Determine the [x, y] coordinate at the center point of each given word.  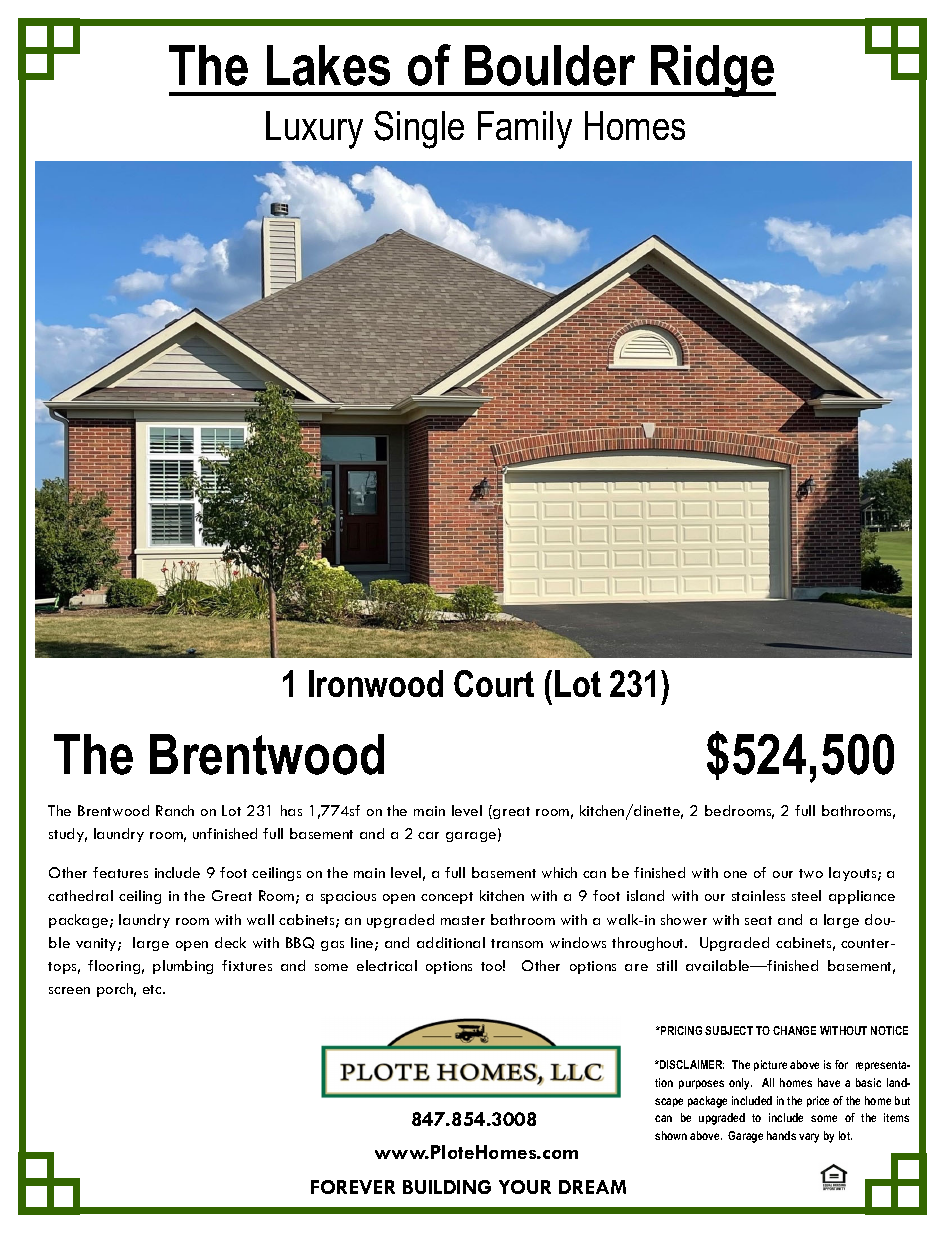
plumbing [183, 967]
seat [758, 920]
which [559, 872]
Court [494, 683]
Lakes [328, 65]
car [428, 835]
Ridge [712, 71]
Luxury [314, 130]
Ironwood [376, 683]
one [735, 874]
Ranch [175, 810]
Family [525, 130]
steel [806, 895]
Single [419, 130]
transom [517, 943]
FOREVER [353, 1187]
